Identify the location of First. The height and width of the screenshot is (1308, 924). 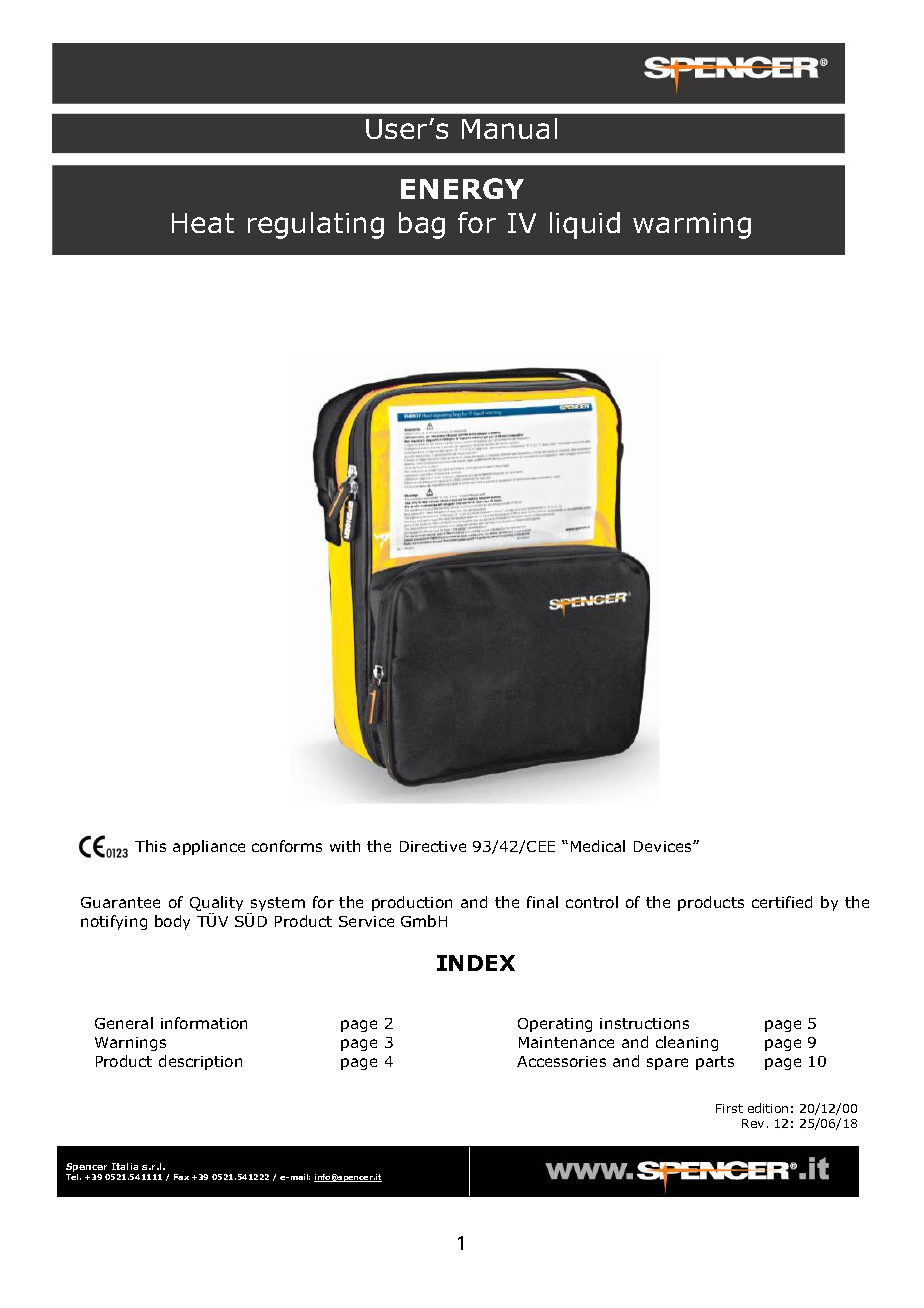
(729, 1108).
